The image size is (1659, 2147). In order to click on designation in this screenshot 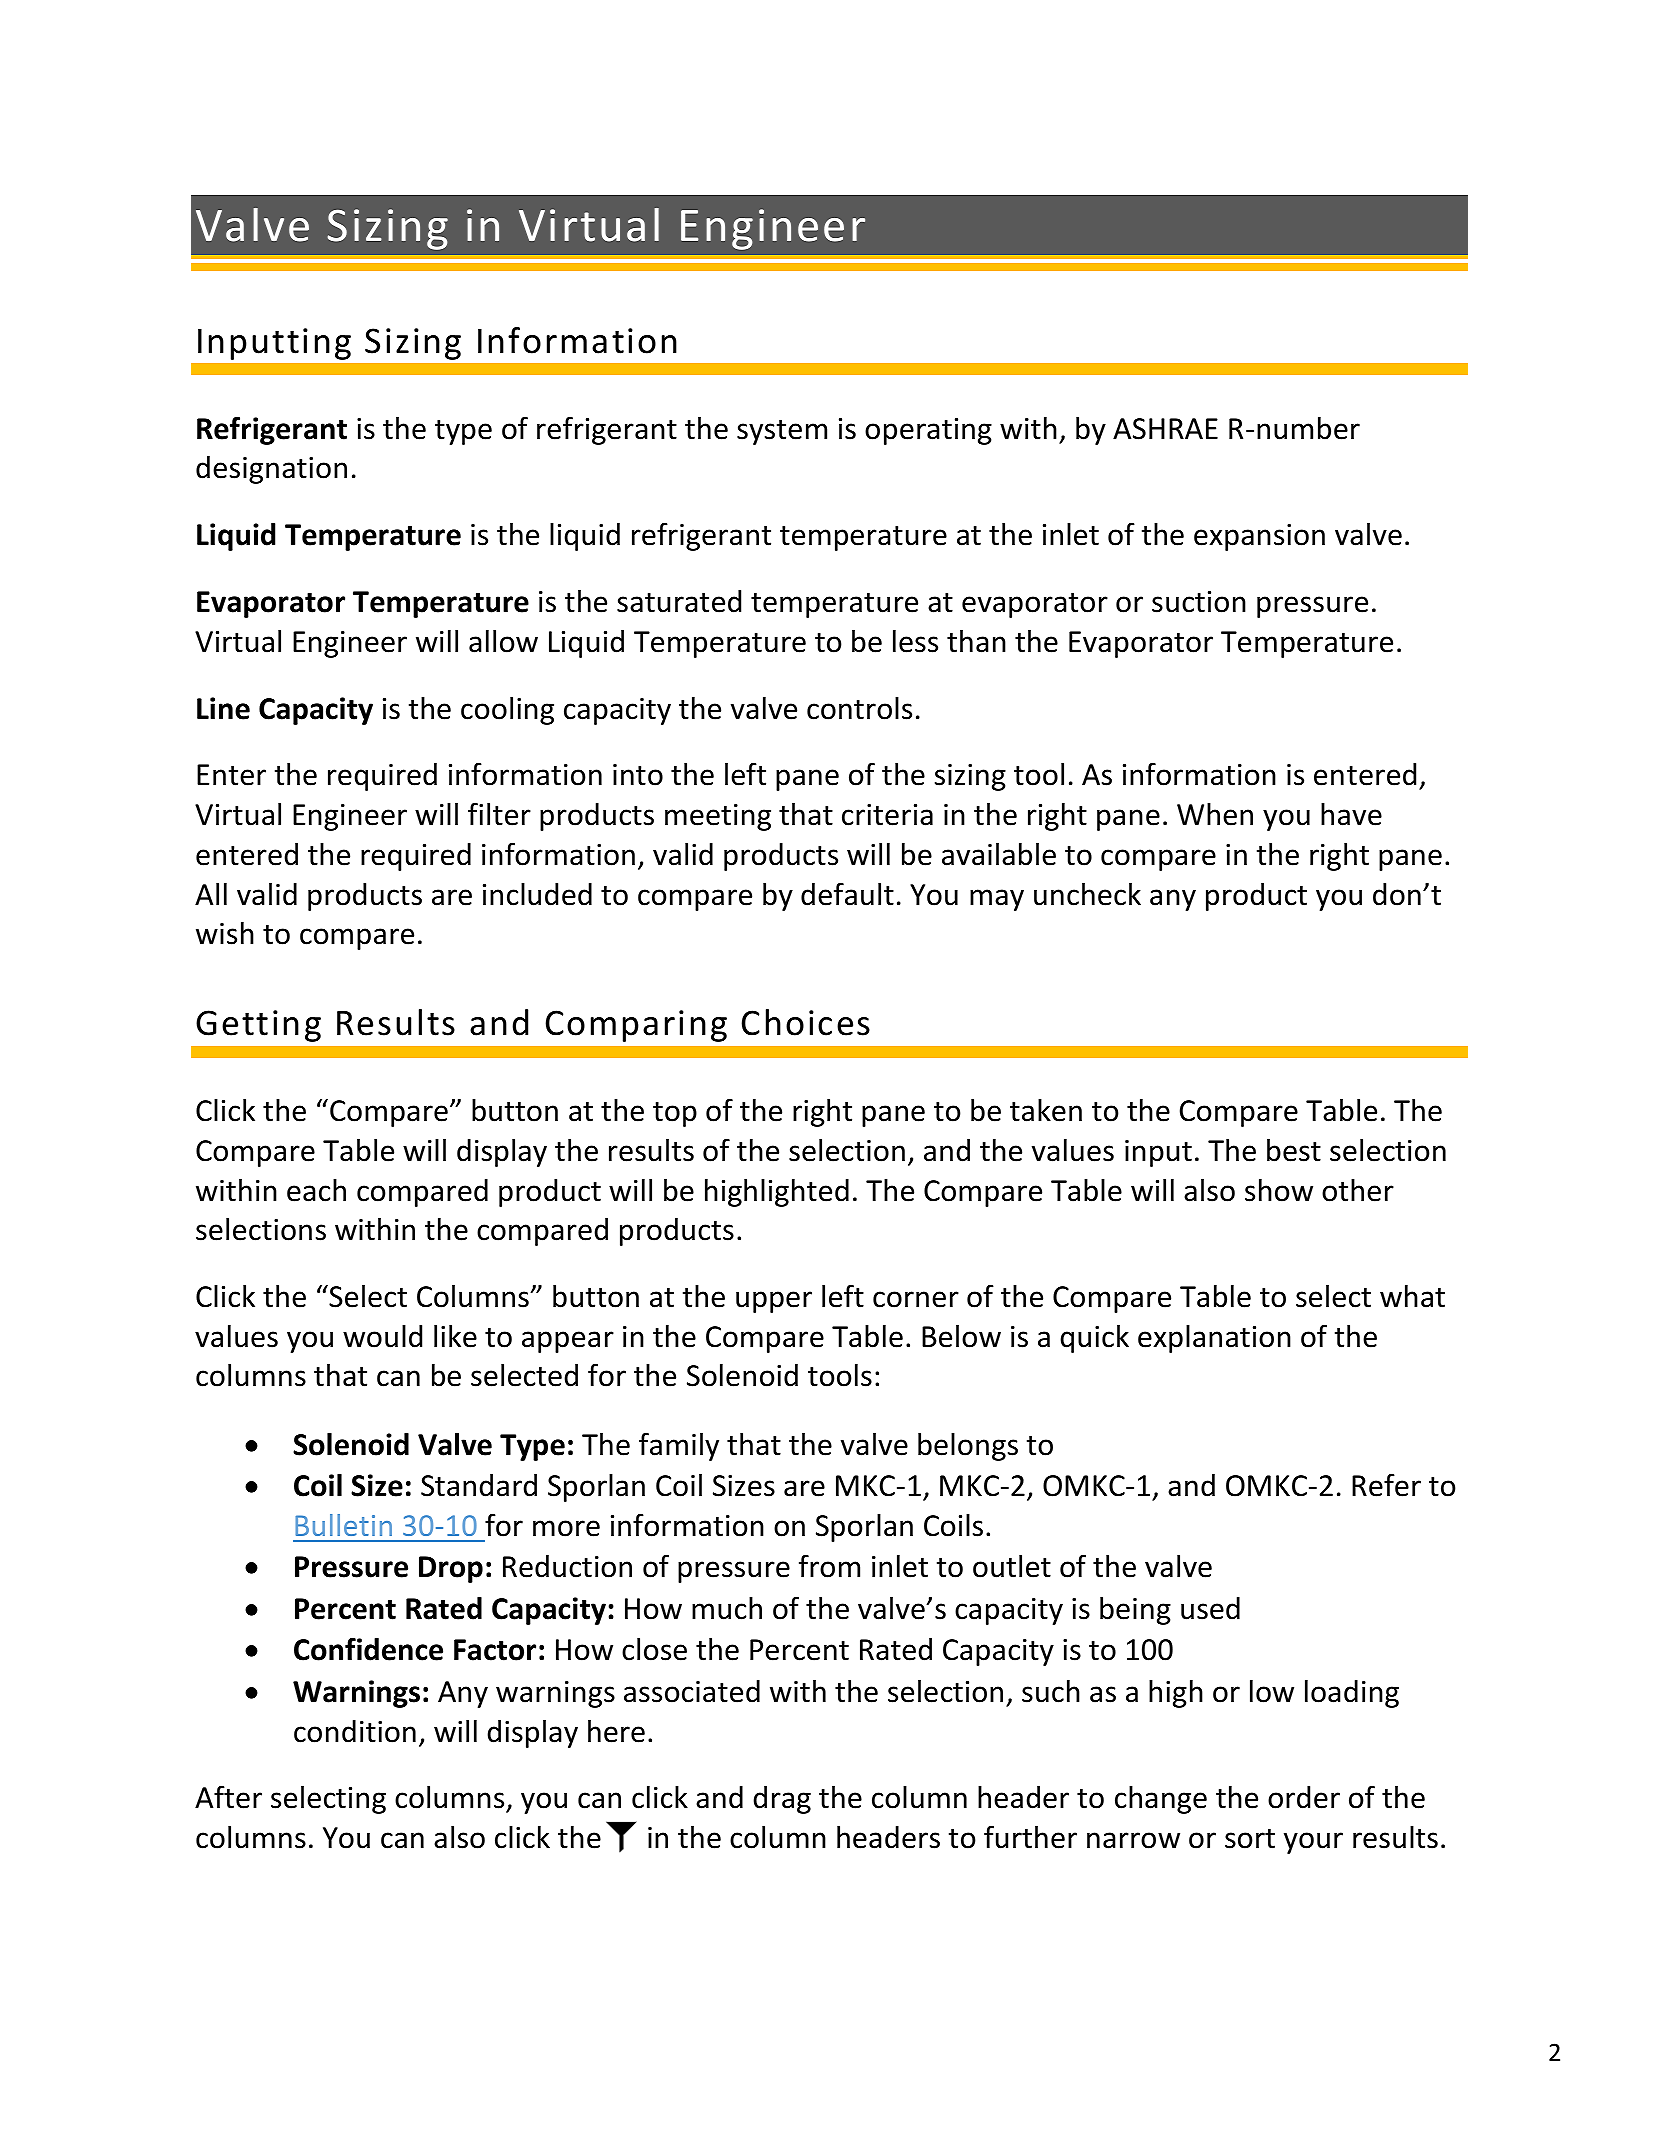, I will do `click(271, 470)`.
